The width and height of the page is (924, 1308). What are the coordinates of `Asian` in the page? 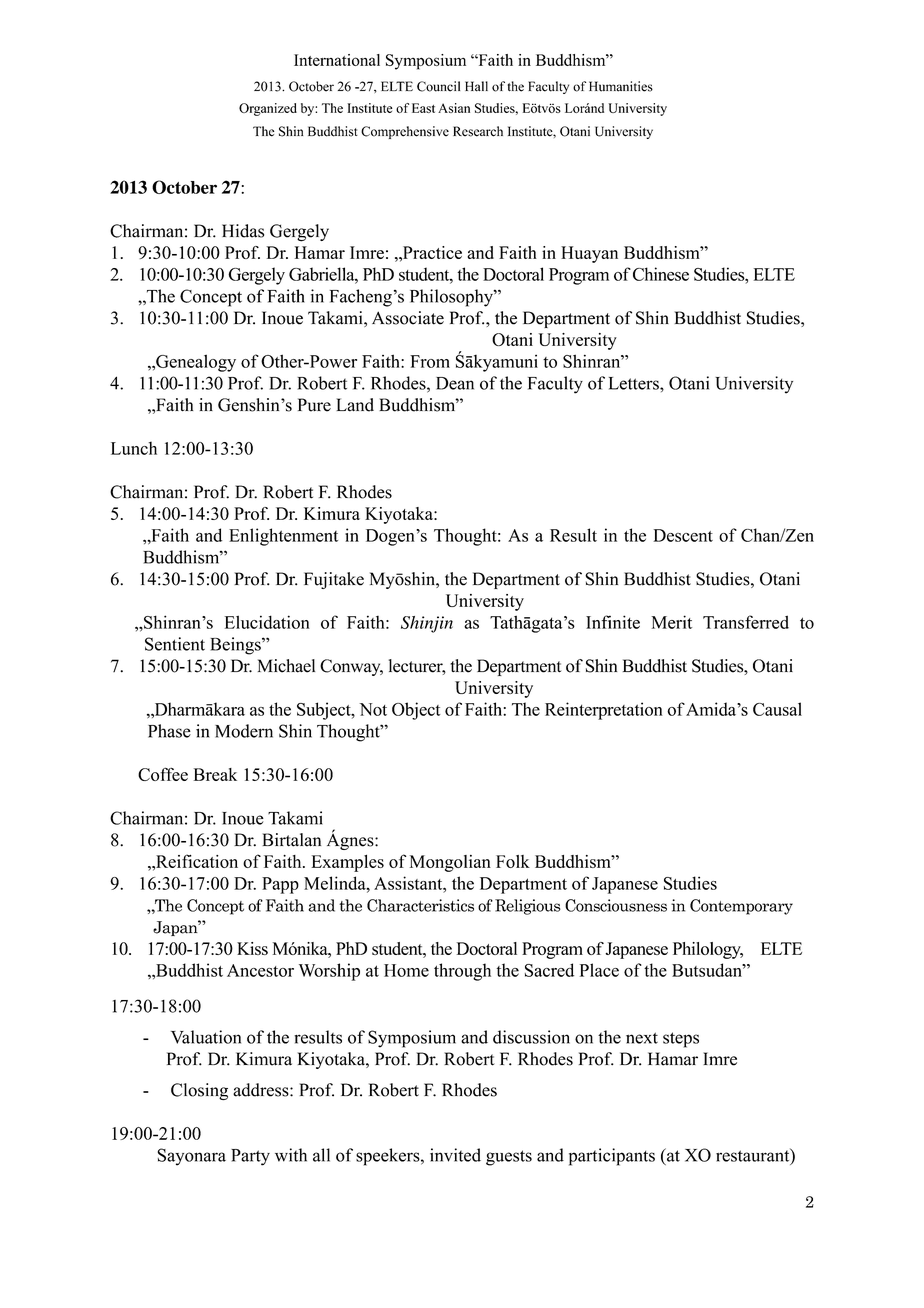 It's located at (454, 108).
